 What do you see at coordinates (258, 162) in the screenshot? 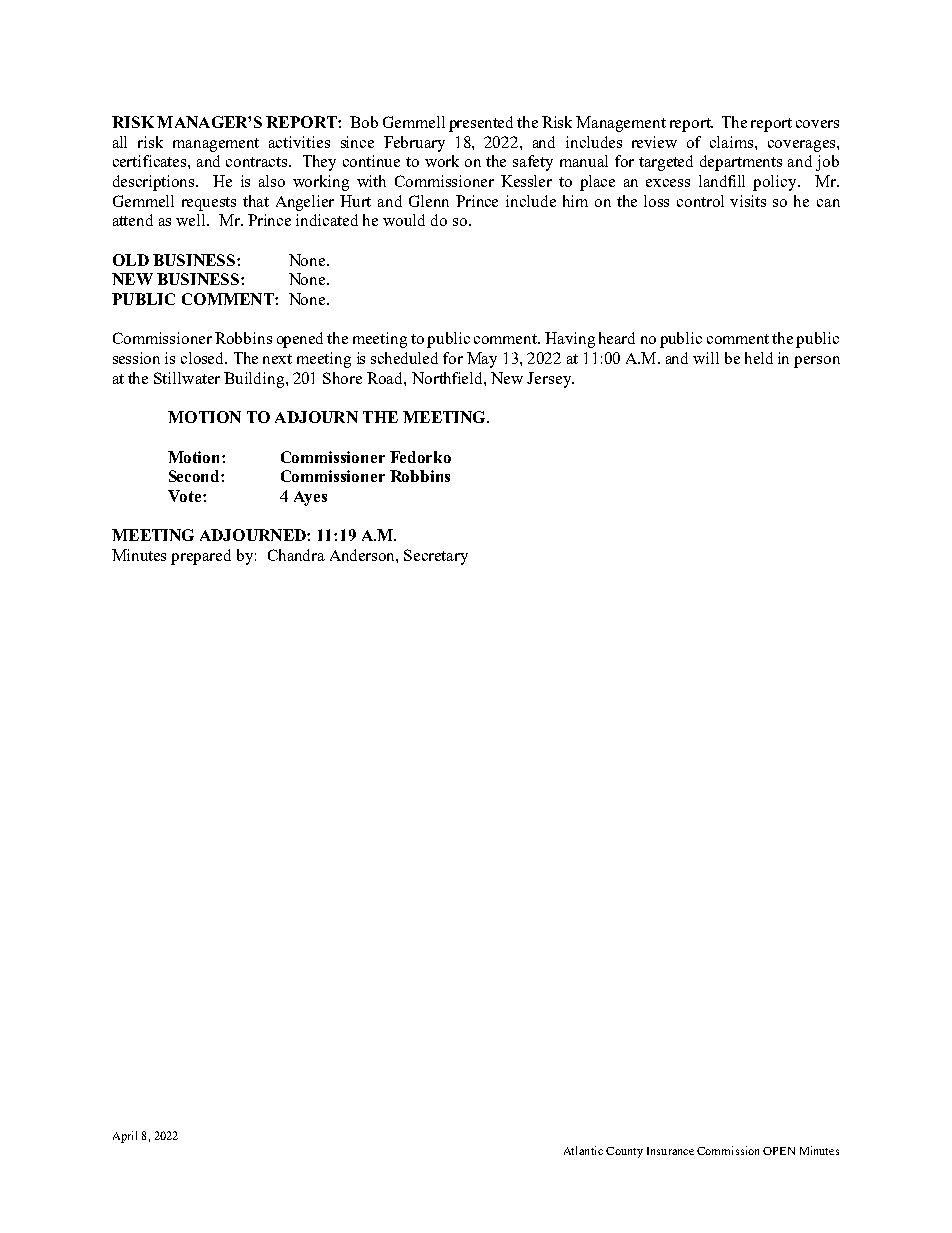
I see `contracts` at bounding box center [258, 162].
